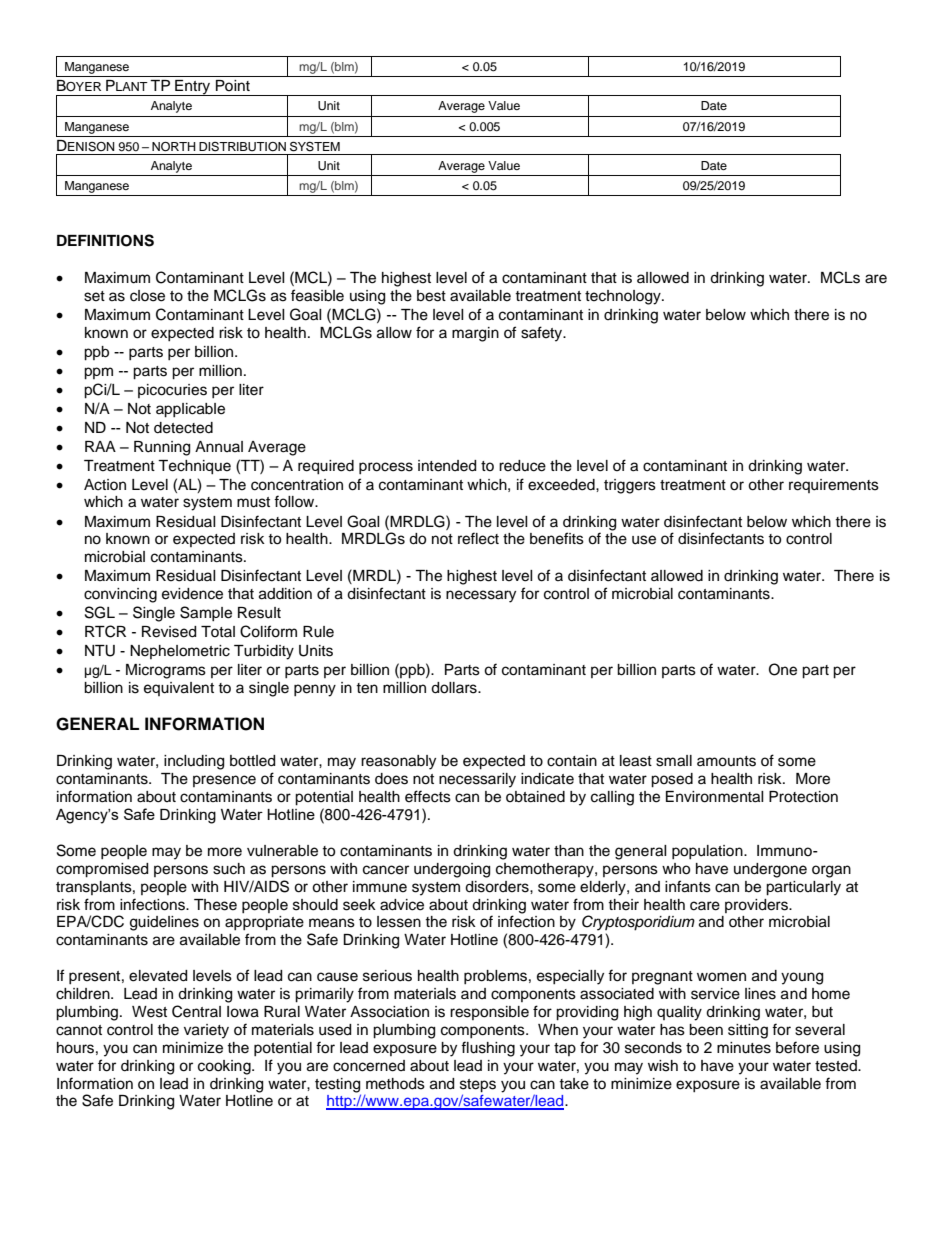 This screenshot has width=952, height=1233. What do you see at coordinates (174, 147) in the screenshot?
I see `NORTH` at bounding box center [174, 147].
